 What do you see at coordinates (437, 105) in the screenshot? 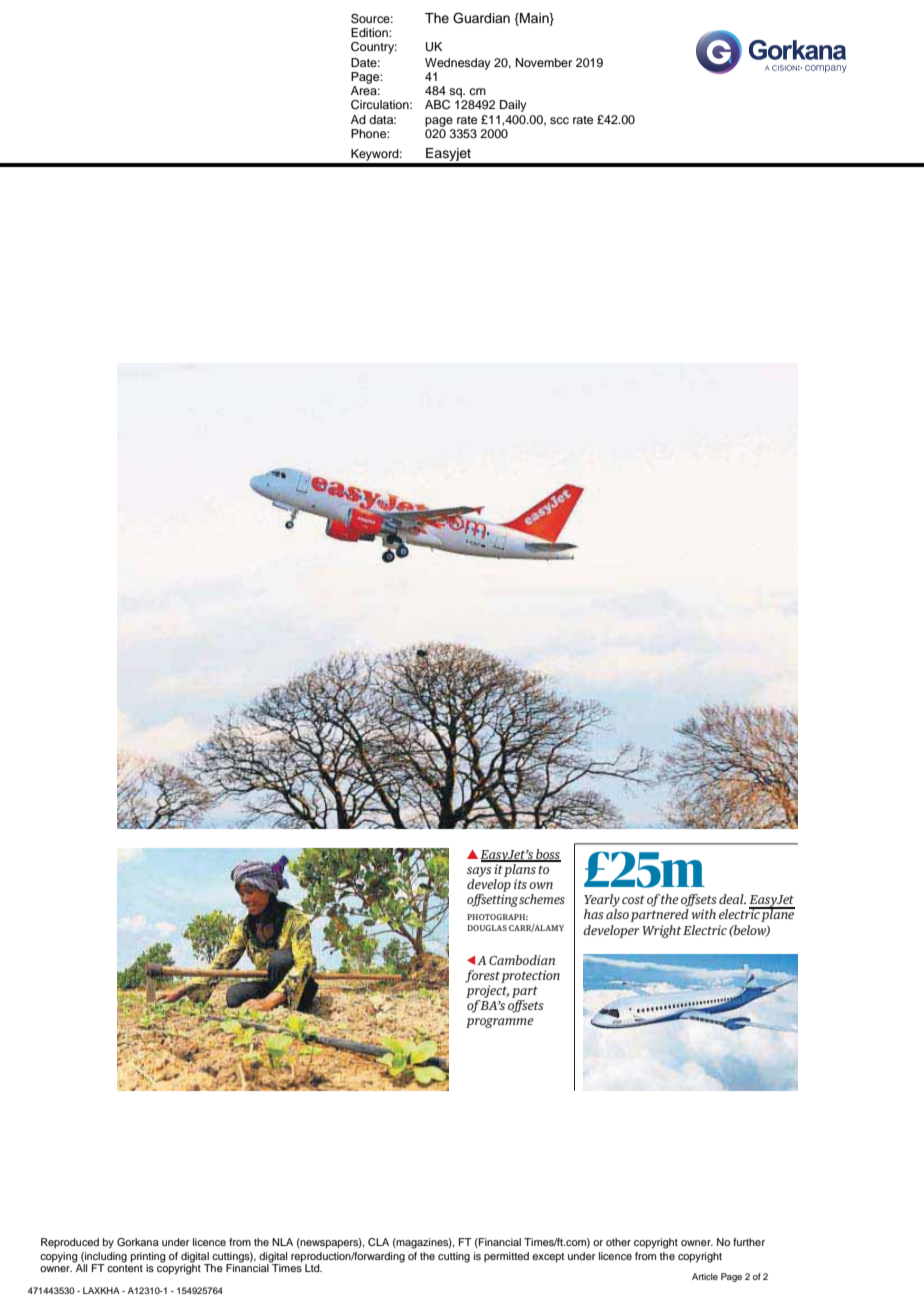
I see `ABC` at bounding box center [437, 105].
